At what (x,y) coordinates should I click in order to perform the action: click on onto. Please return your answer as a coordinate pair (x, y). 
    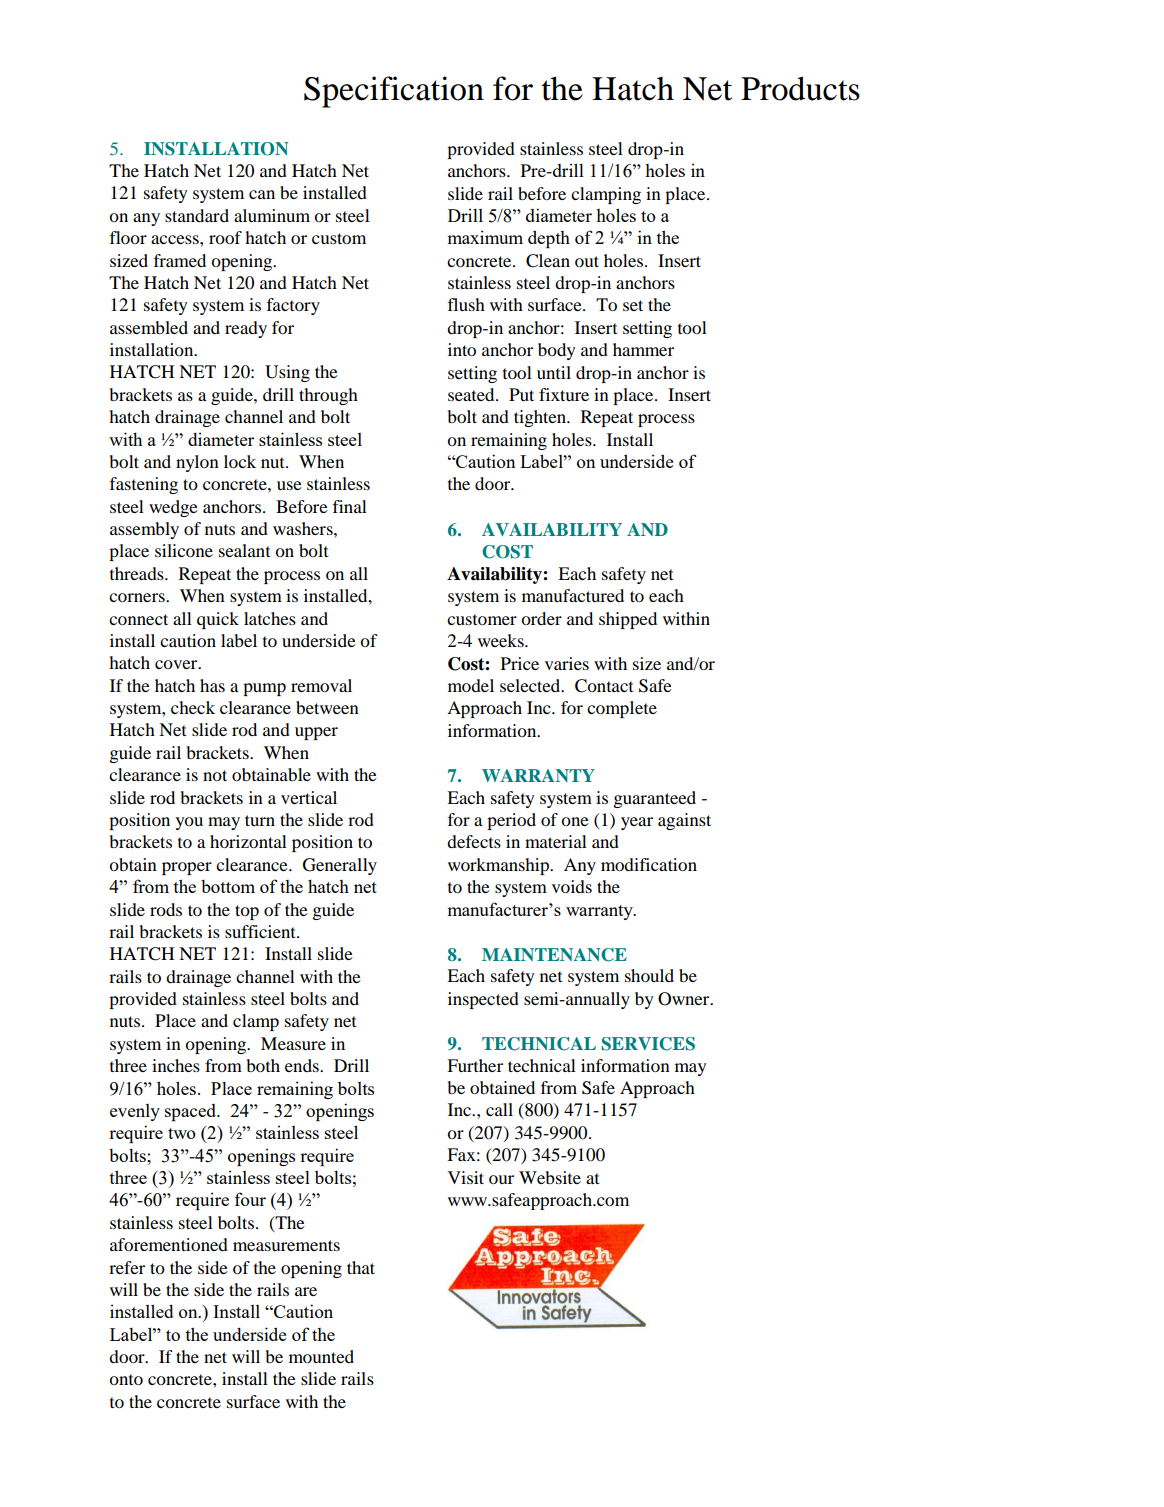
    Looking at the image, I should click on (126, 1379).
